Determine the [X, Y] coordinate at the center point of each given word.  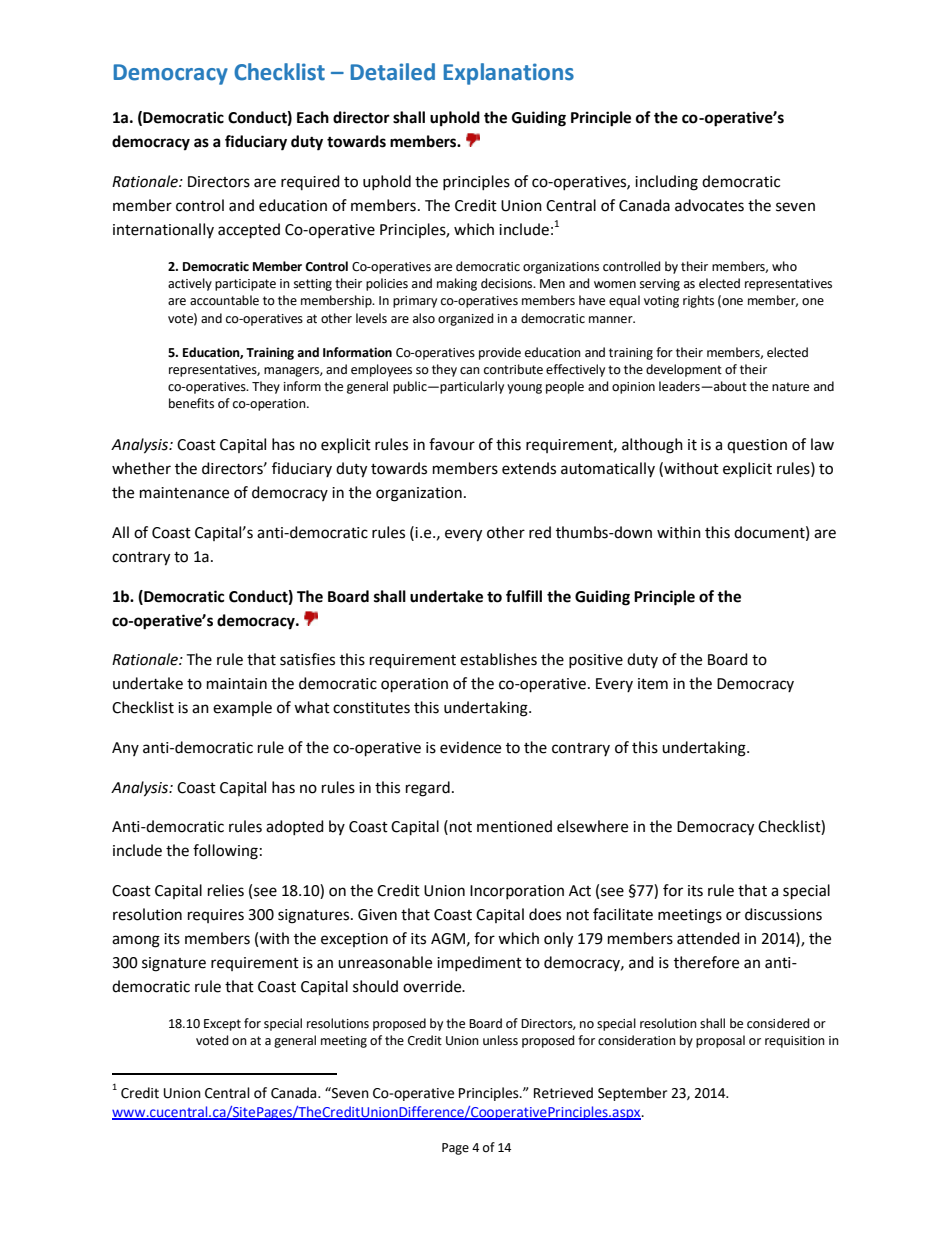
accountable [224, 300]
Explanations [509, 74]
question [757, 446]
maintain [237, 684]
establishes [498, 659]
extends [529, 468]
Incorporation [517, 892]
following [225, 852]
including [666, 183]
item [653, 684]
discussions [783, 914]
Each [313, 117]
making [457, 284]
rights [698, 301]
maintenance [184, 493]
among [136, 941]
